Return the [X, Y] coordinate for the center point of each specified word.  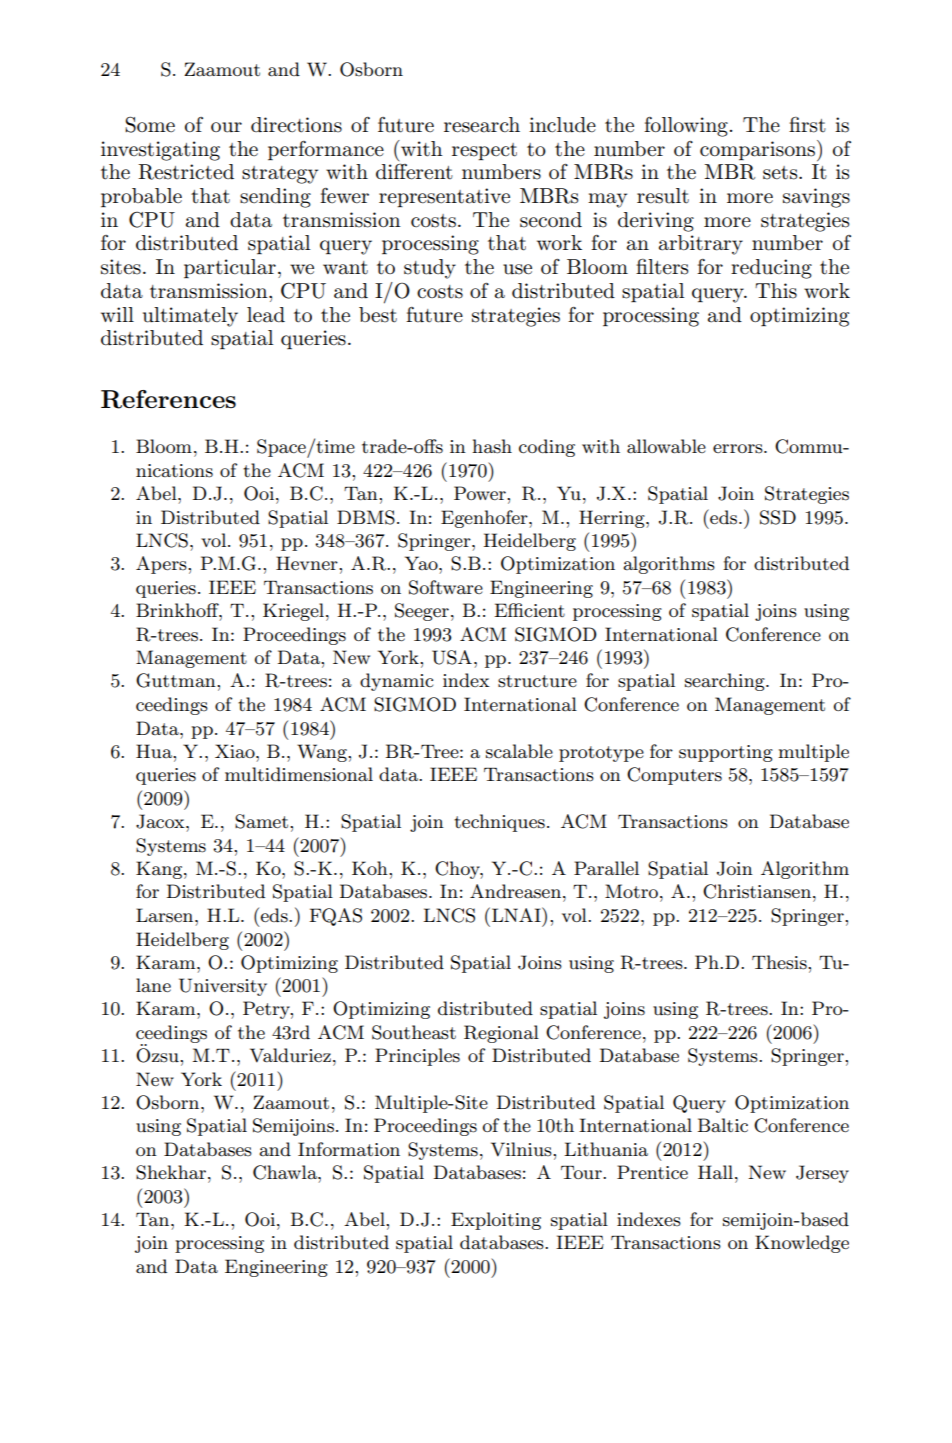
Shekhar [172, 1172]
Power [481, 493]
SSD [778, 517]
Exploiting [496, 1221]
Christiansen [758, 891]
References [168, 399]
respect [484, 151]
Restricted [186, 172]
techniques [499, 823]
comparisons [759, 150]
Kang [160, 870]
